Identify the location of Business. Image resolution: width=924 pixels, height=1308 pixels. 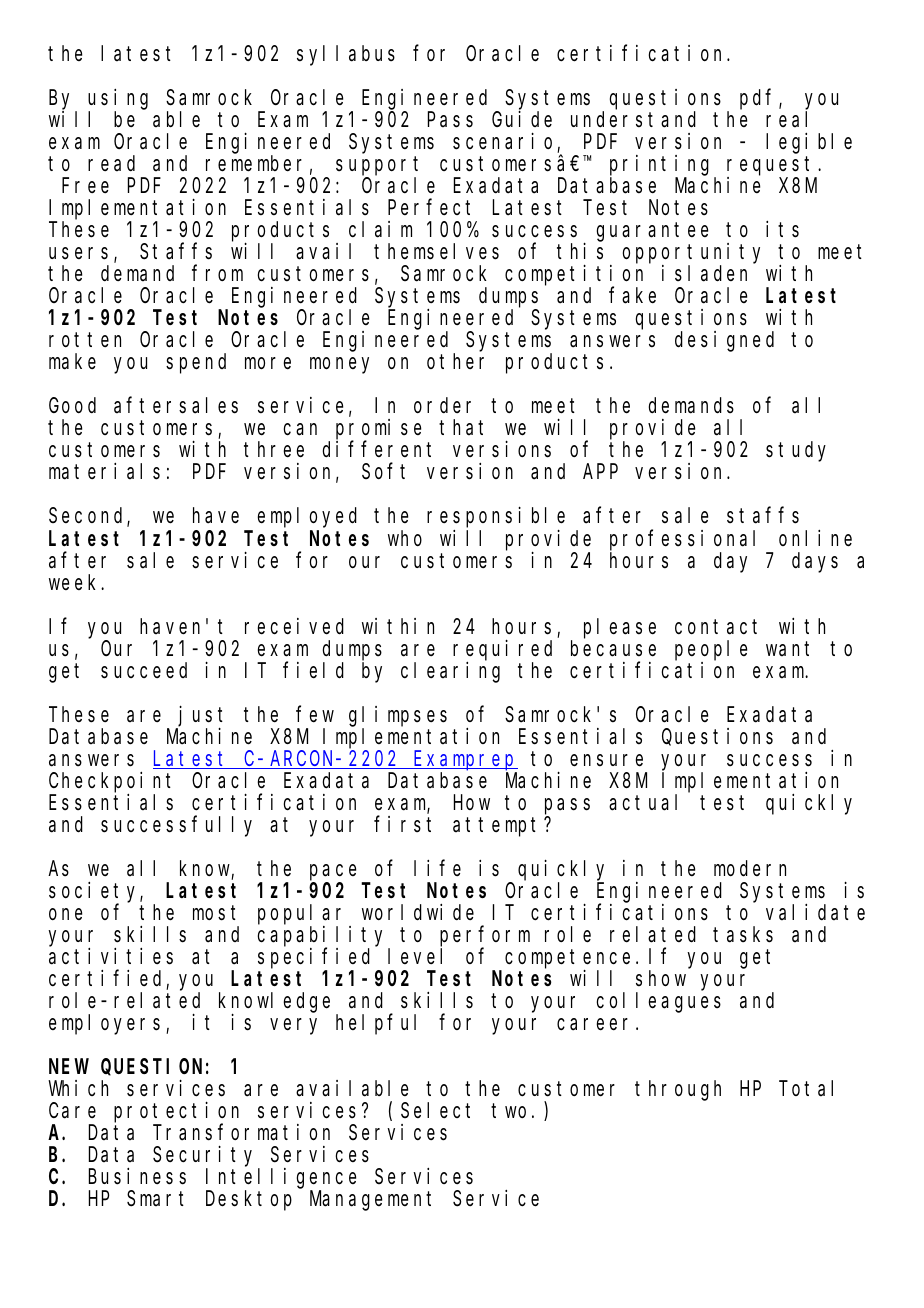
(137, 1176).
